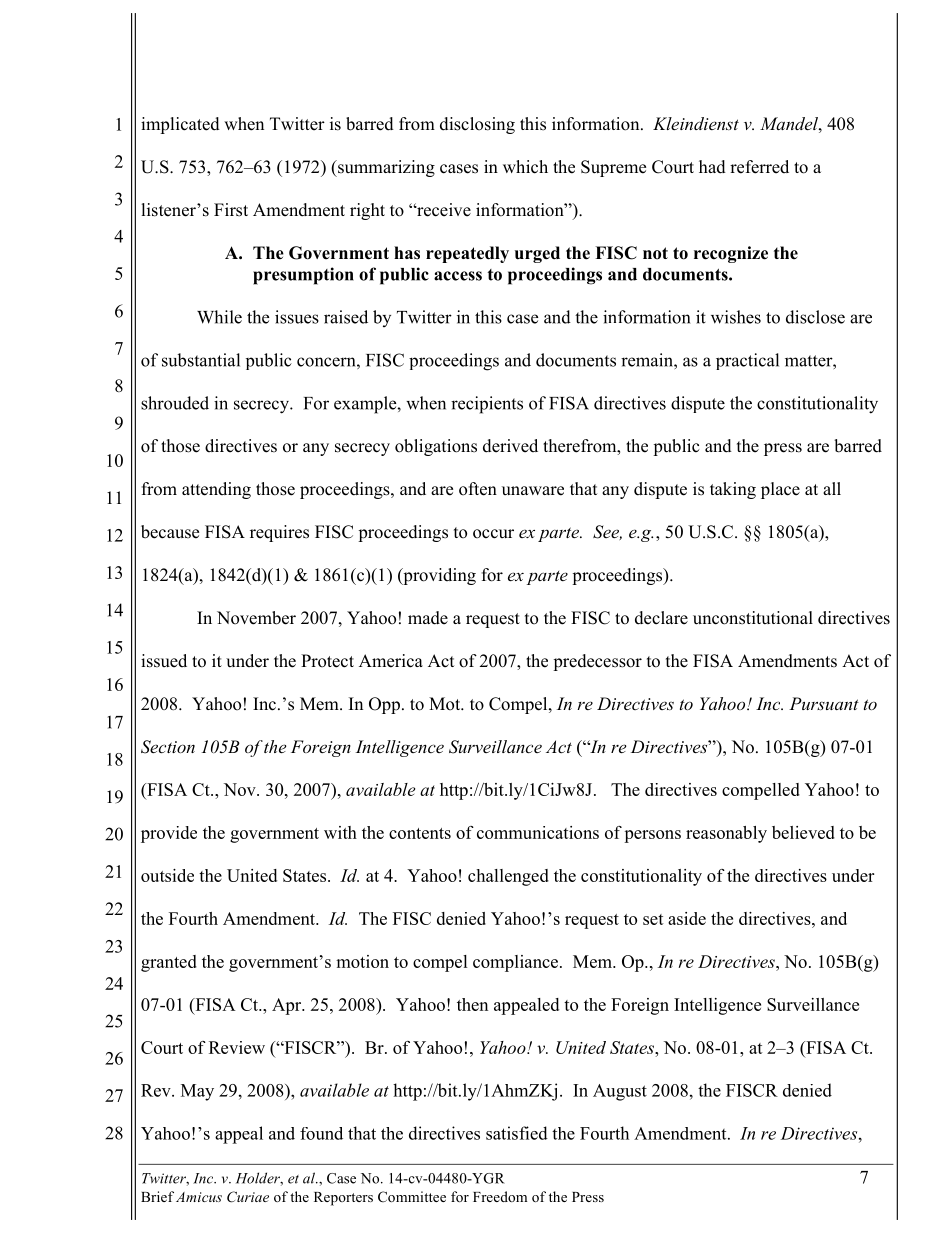  What do you see at coordinates (726, 834) in the screenshot?
I see `reasonably` at bounding box center [726, 834].
